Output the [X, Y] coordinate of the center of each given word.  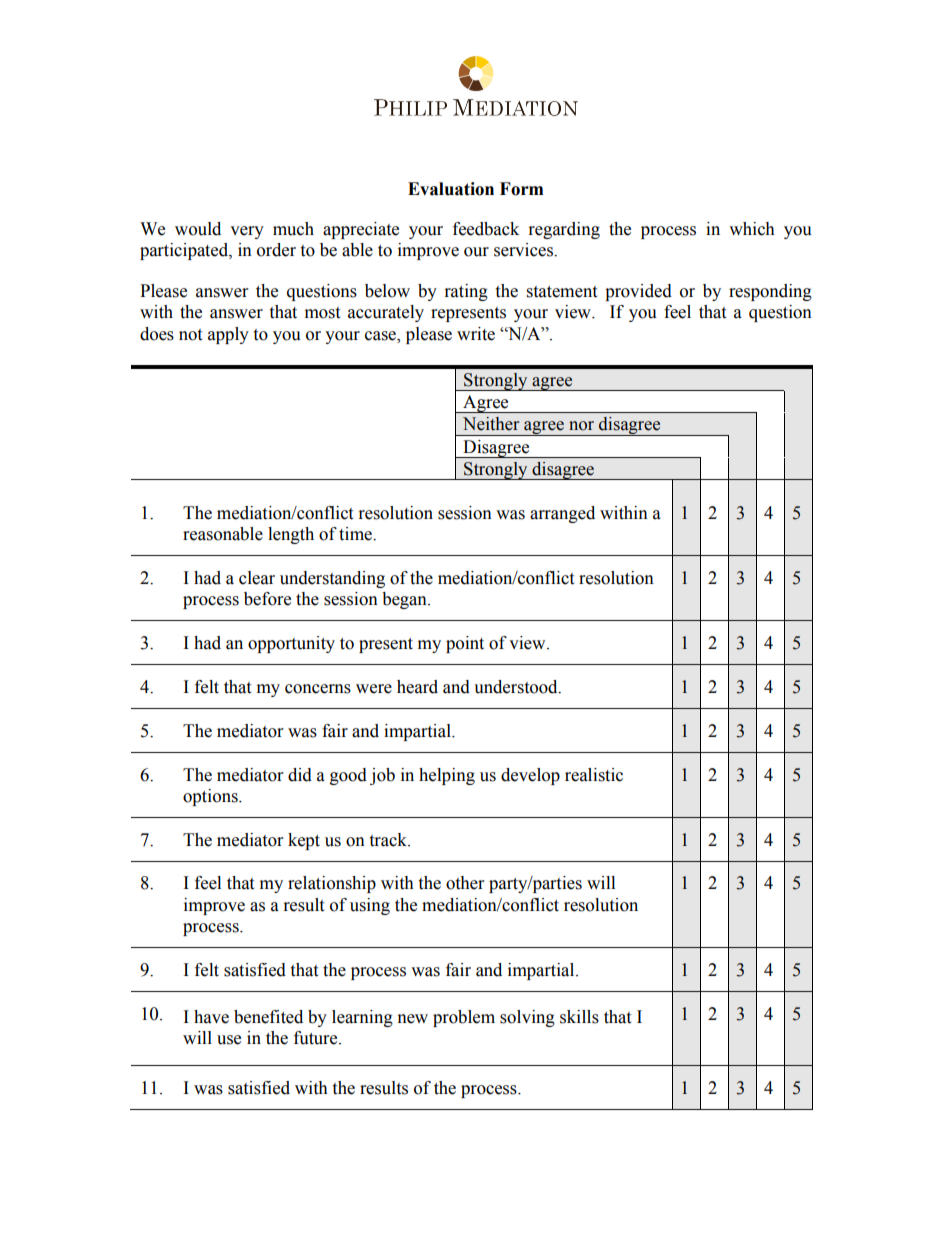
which [752, 229]
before [267, 599]
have [211, 1017]
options [211, 797]
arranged [562, 514]
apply [228, 335]
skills [579, 1017]
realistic [594, 775]
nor [581, 426]
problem [464, 1018]
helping [447, 776]
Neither [491, 424]
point [465, 644]
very [247, 232]
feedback [486, 229]
